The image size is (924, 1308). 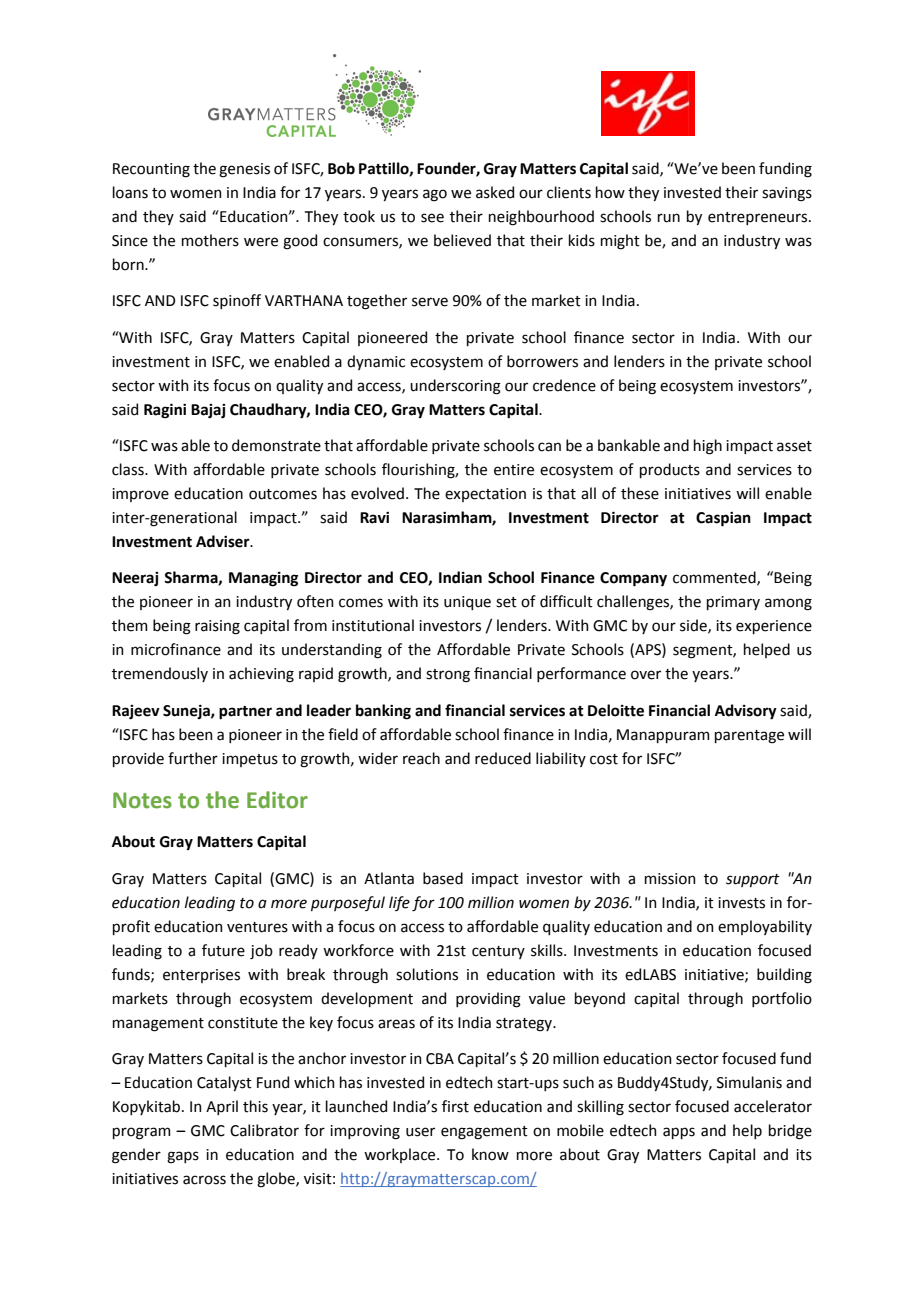 What do you see at coordinates (759, 218) in the screenshot?
I see `entrepreneurs` at bounding box center [759, 218].
